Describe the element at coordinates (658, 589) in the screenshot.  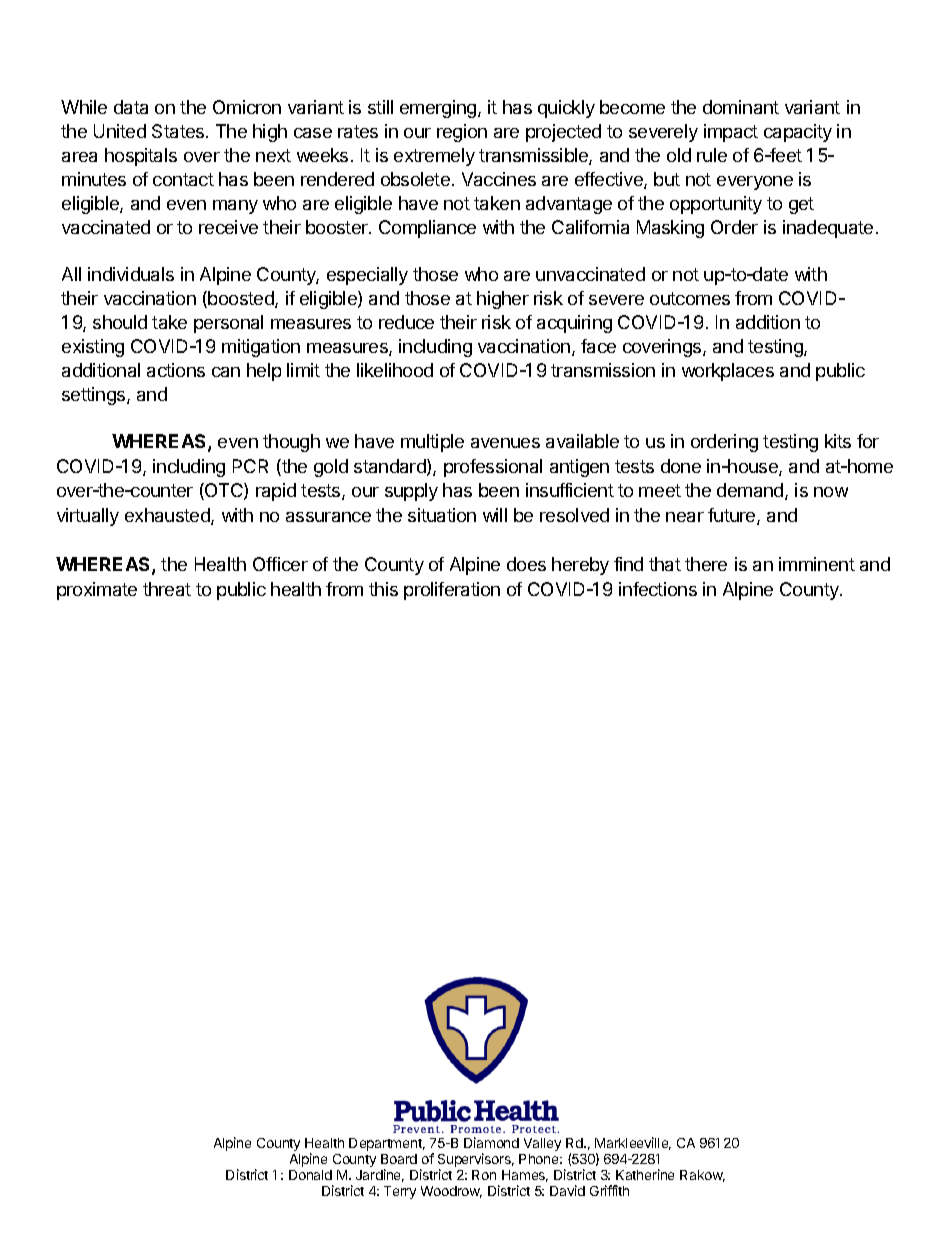
I see `infections` at that location.
